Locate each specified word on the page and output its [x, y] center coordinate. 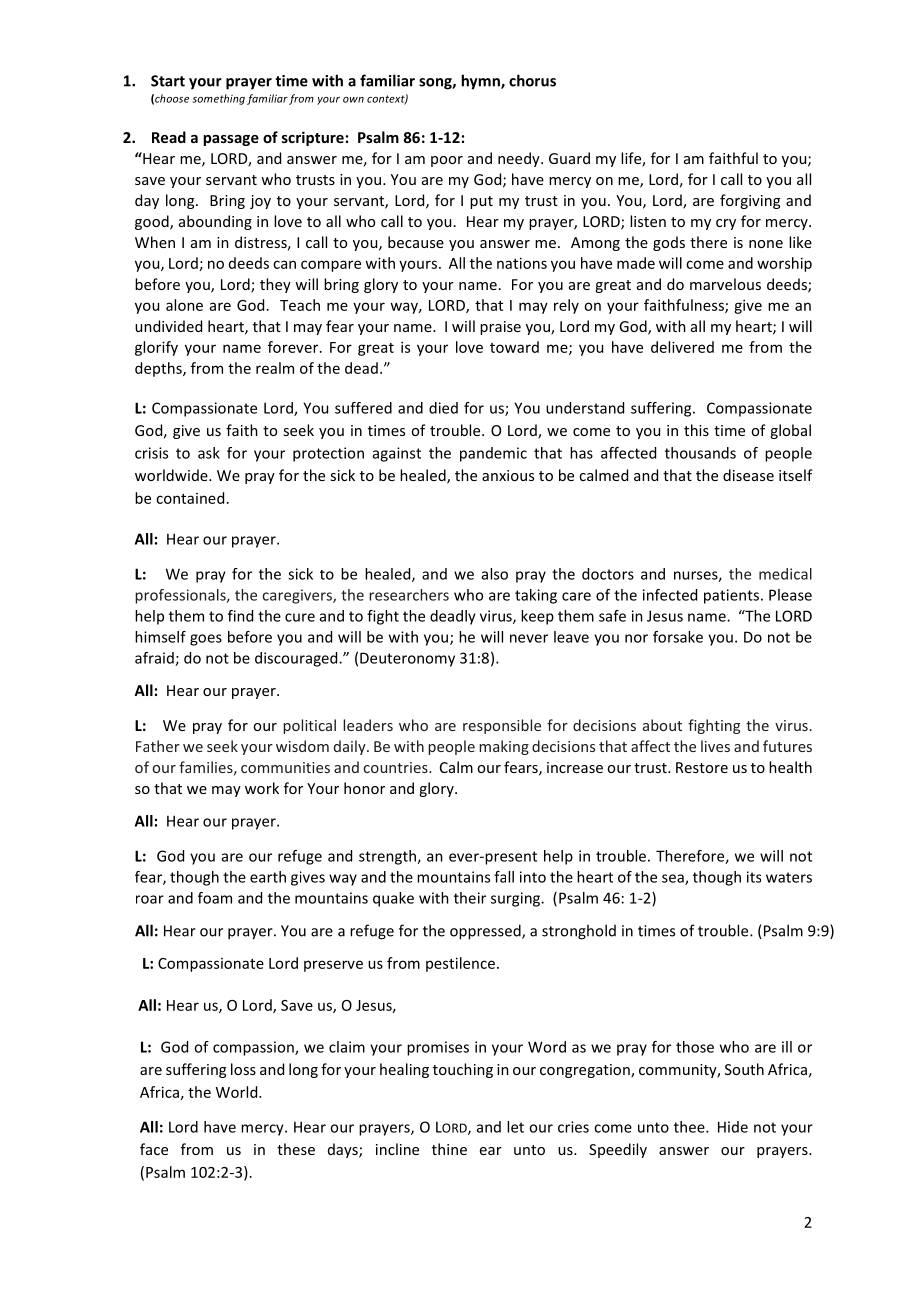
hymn [481, 82]
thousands [700, 453]
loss [243, 1069]
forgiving [750, 201]
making [504, 747]
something [218, 99]
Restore [702, 767]
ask [209, 453]
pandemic [493, 454]
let [515, 1127]
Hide [733, 1127]
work [262, 788]
